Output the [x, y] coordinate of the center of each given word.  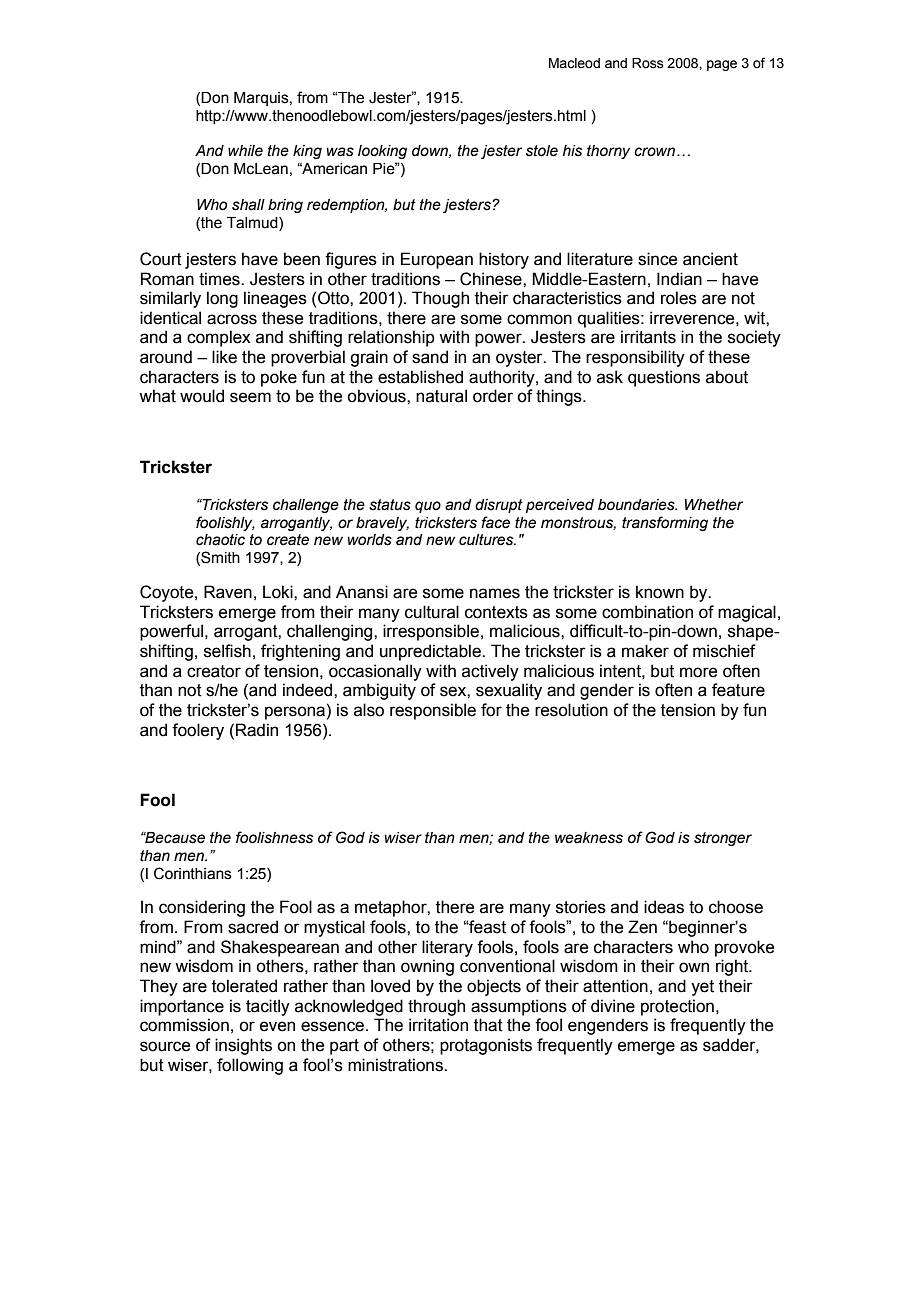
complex [219, 338]
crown [656, 152]
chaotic [220, 540]
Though [440, 299]
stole [542, 151]
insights [243, 1046]
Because [174, 838]
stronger [723, 839]
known [660, 592]
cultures [487, 540]
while [245, 151]
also [369, 710]
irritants [648, 337]
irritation [438, 1025]
